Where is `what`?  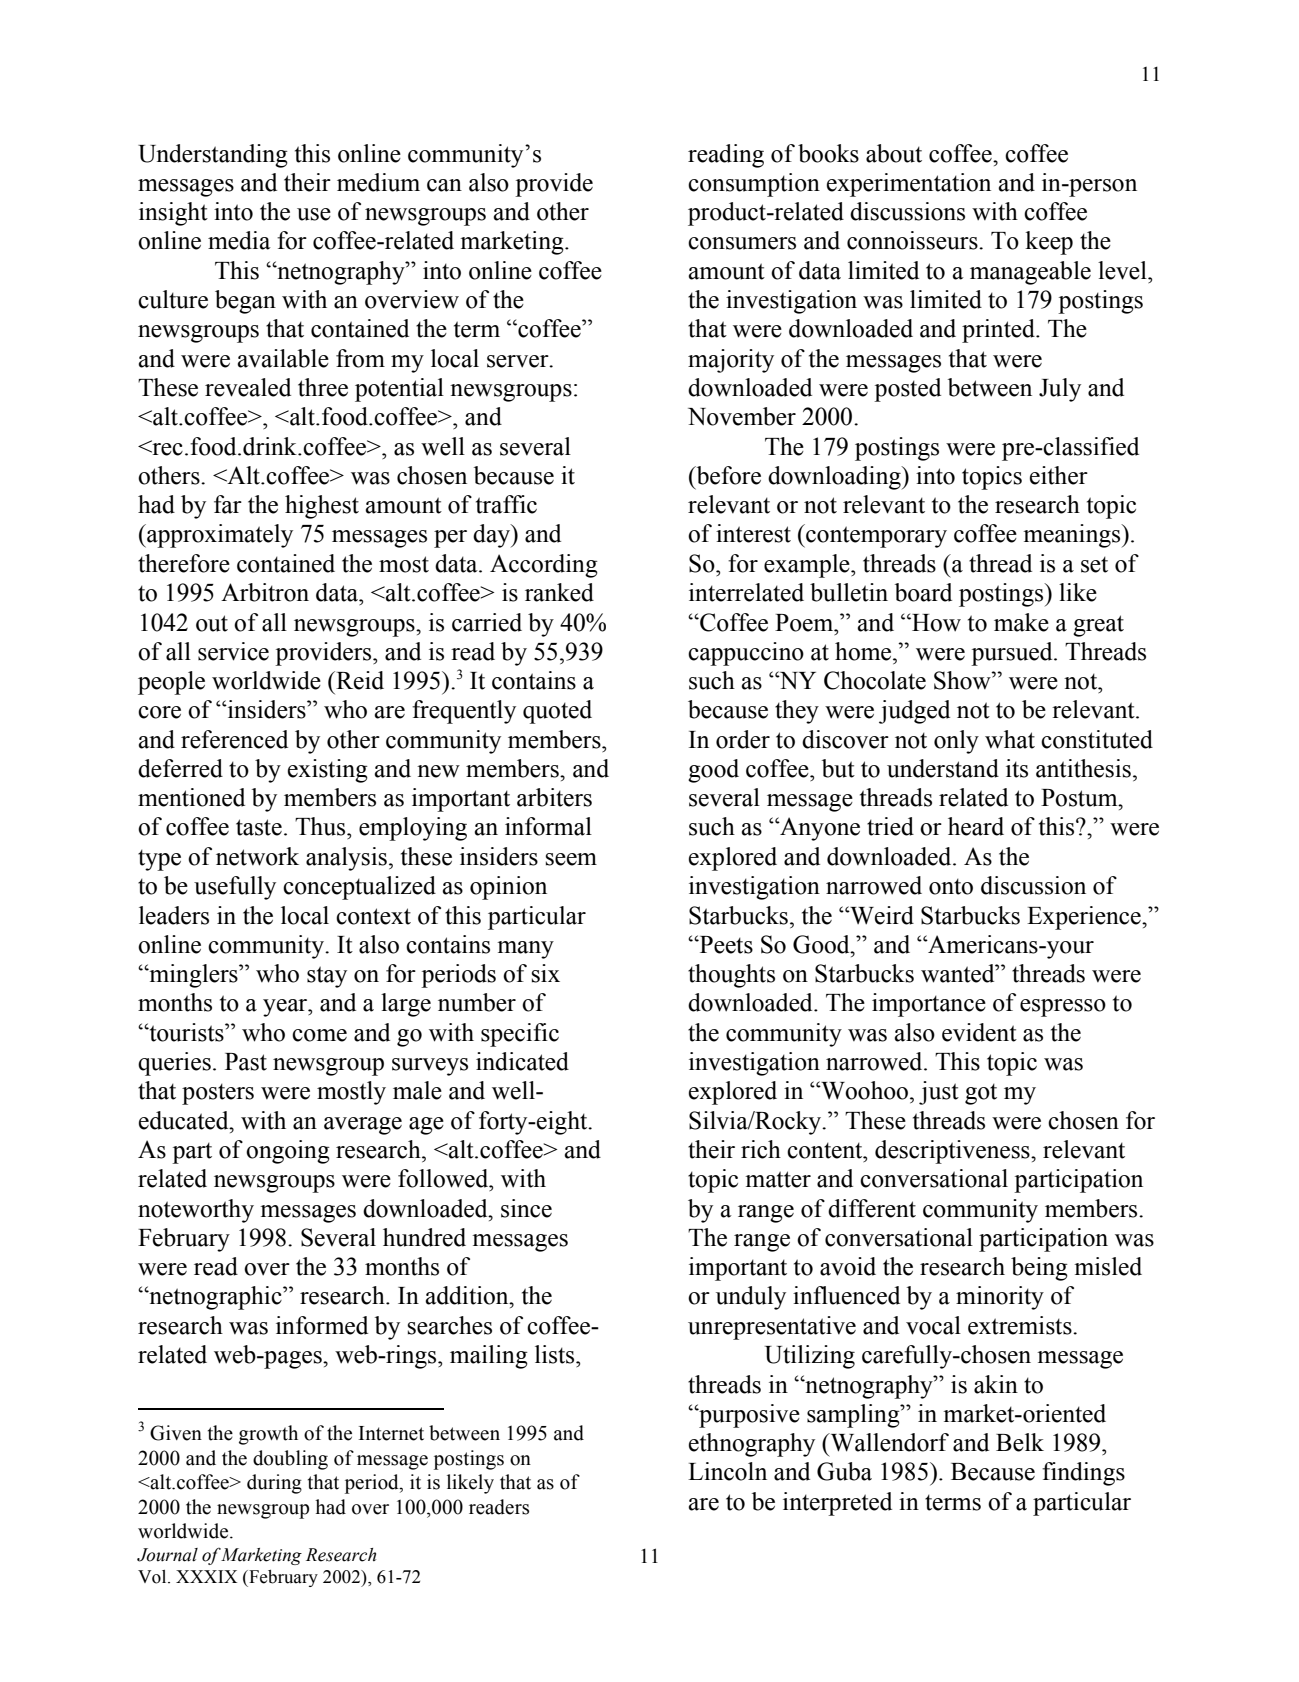
what is located at coordinates (1010, 739).
